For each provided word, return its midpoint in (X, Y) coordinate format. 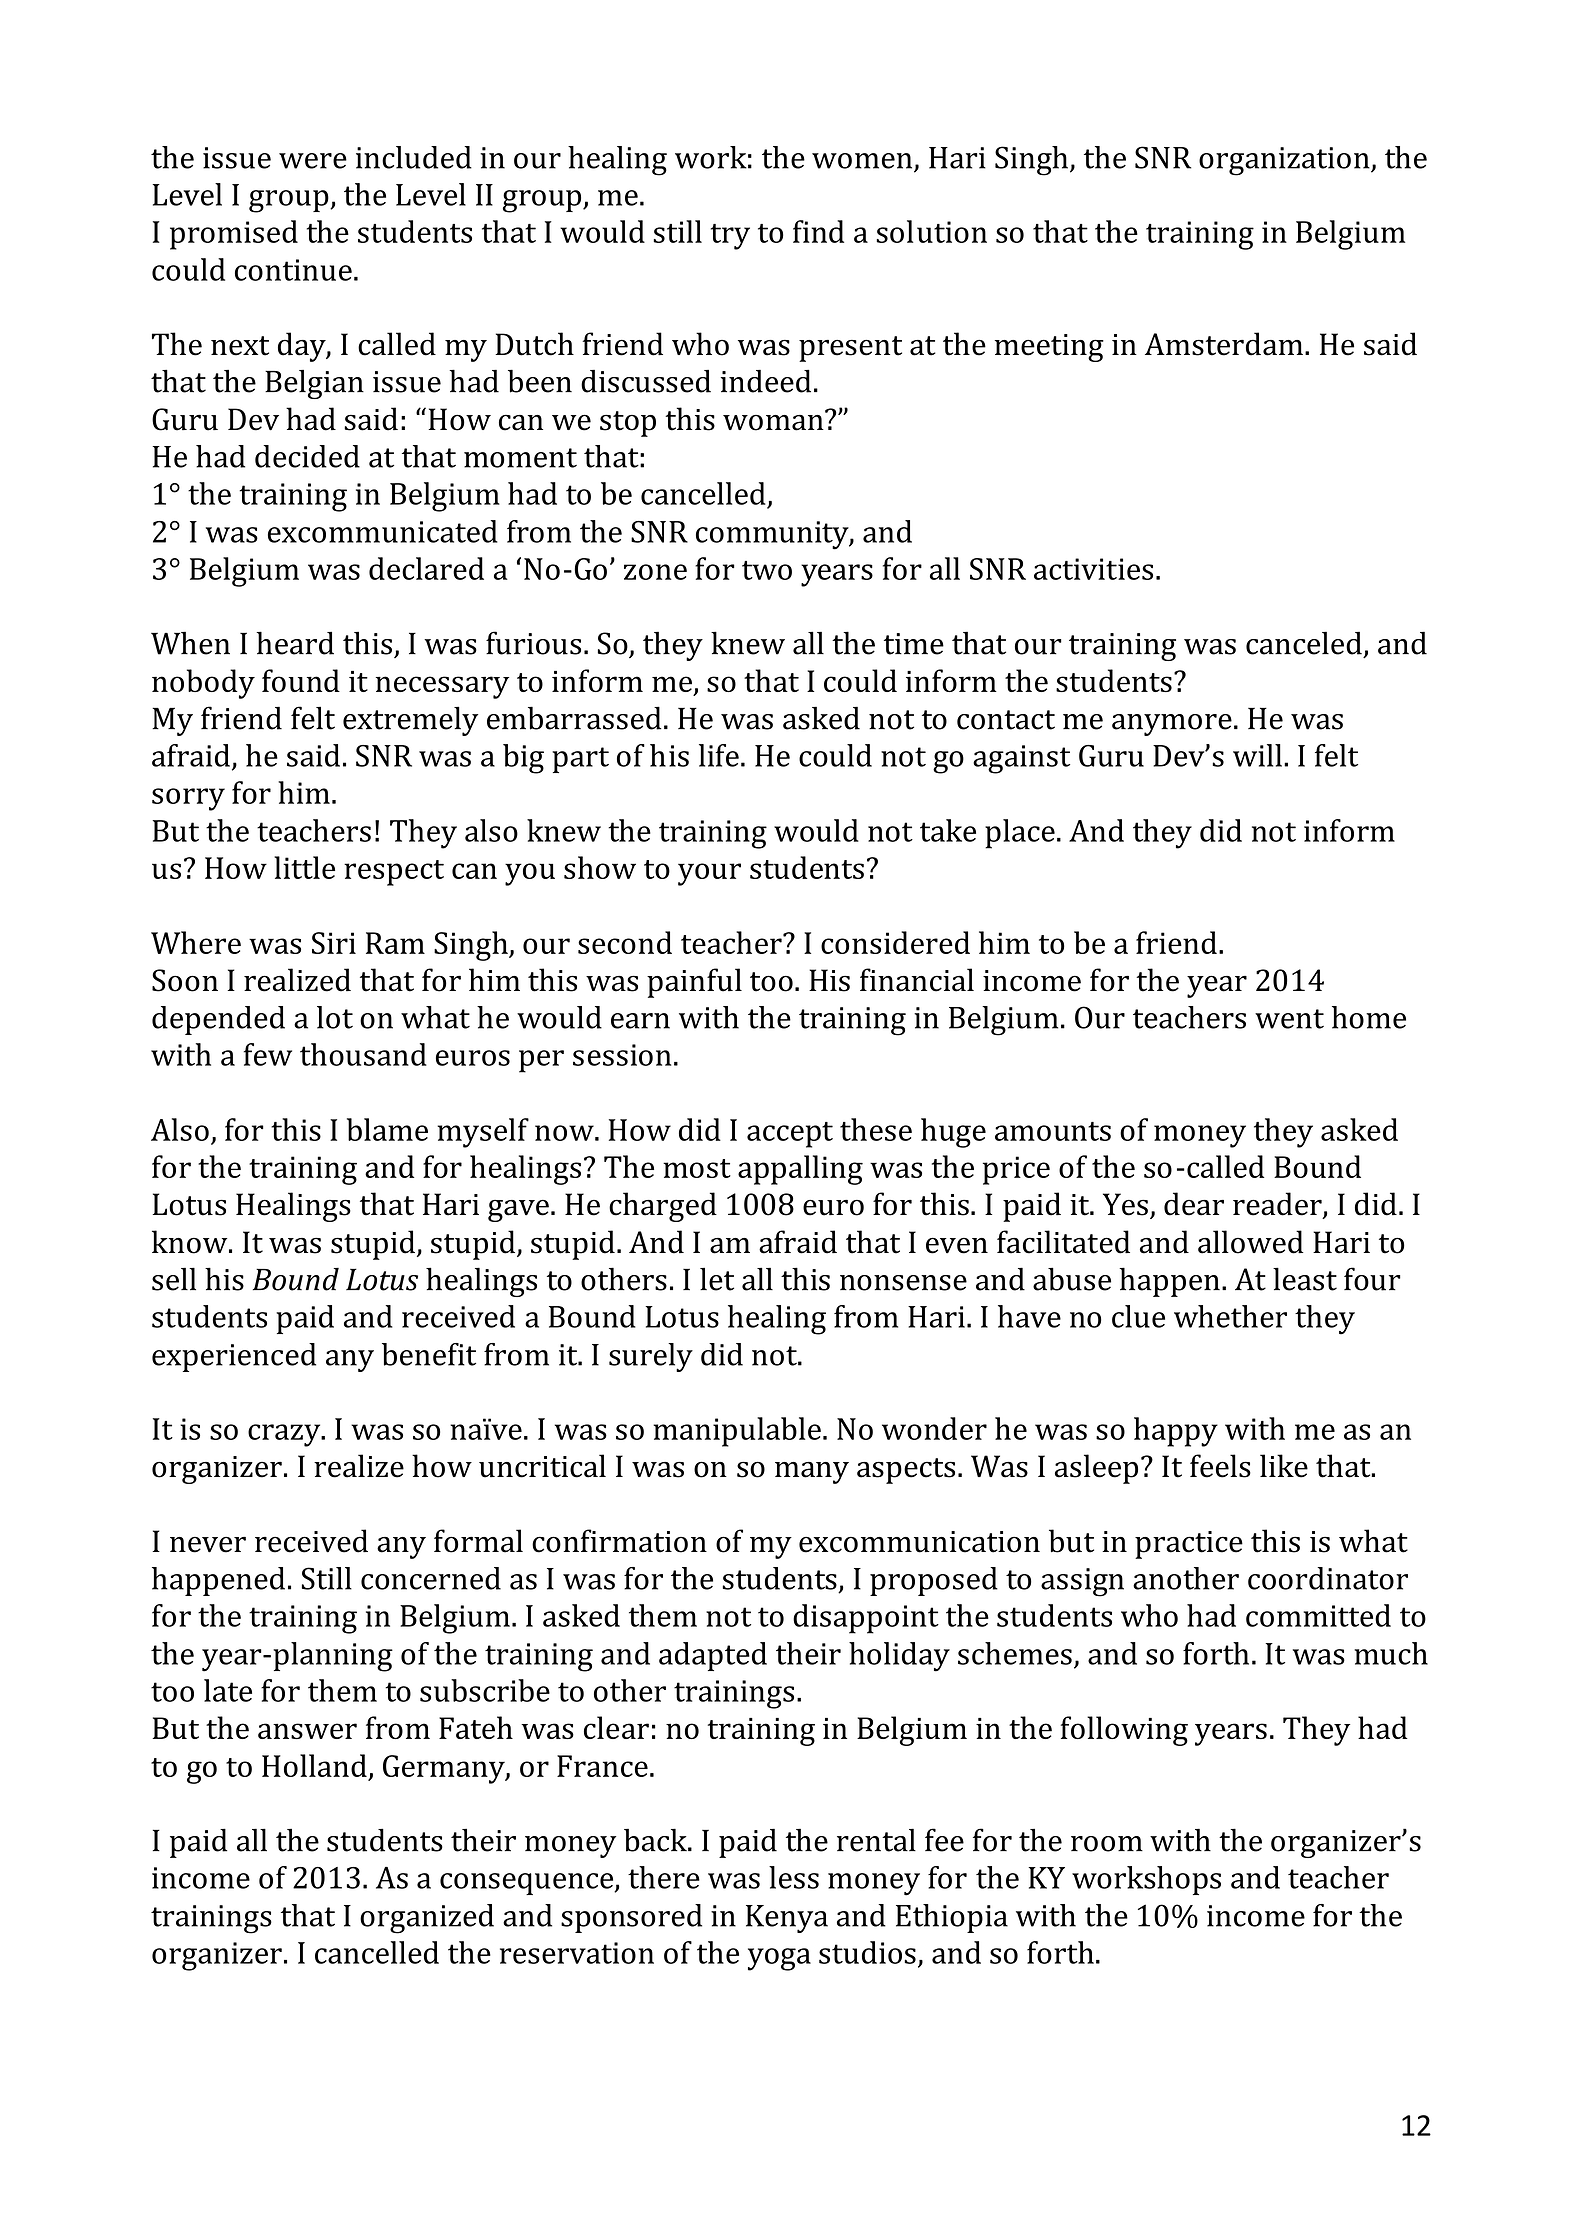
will (1257, 755)
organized (427, 1919)
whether (1230, 1316)
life (719, 755)
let (717, 1279)
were (313, 161)
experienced (234, 1357)
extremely (410, 721)
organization (1285, 161)
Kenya (787, 1919)
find (818, 231)
